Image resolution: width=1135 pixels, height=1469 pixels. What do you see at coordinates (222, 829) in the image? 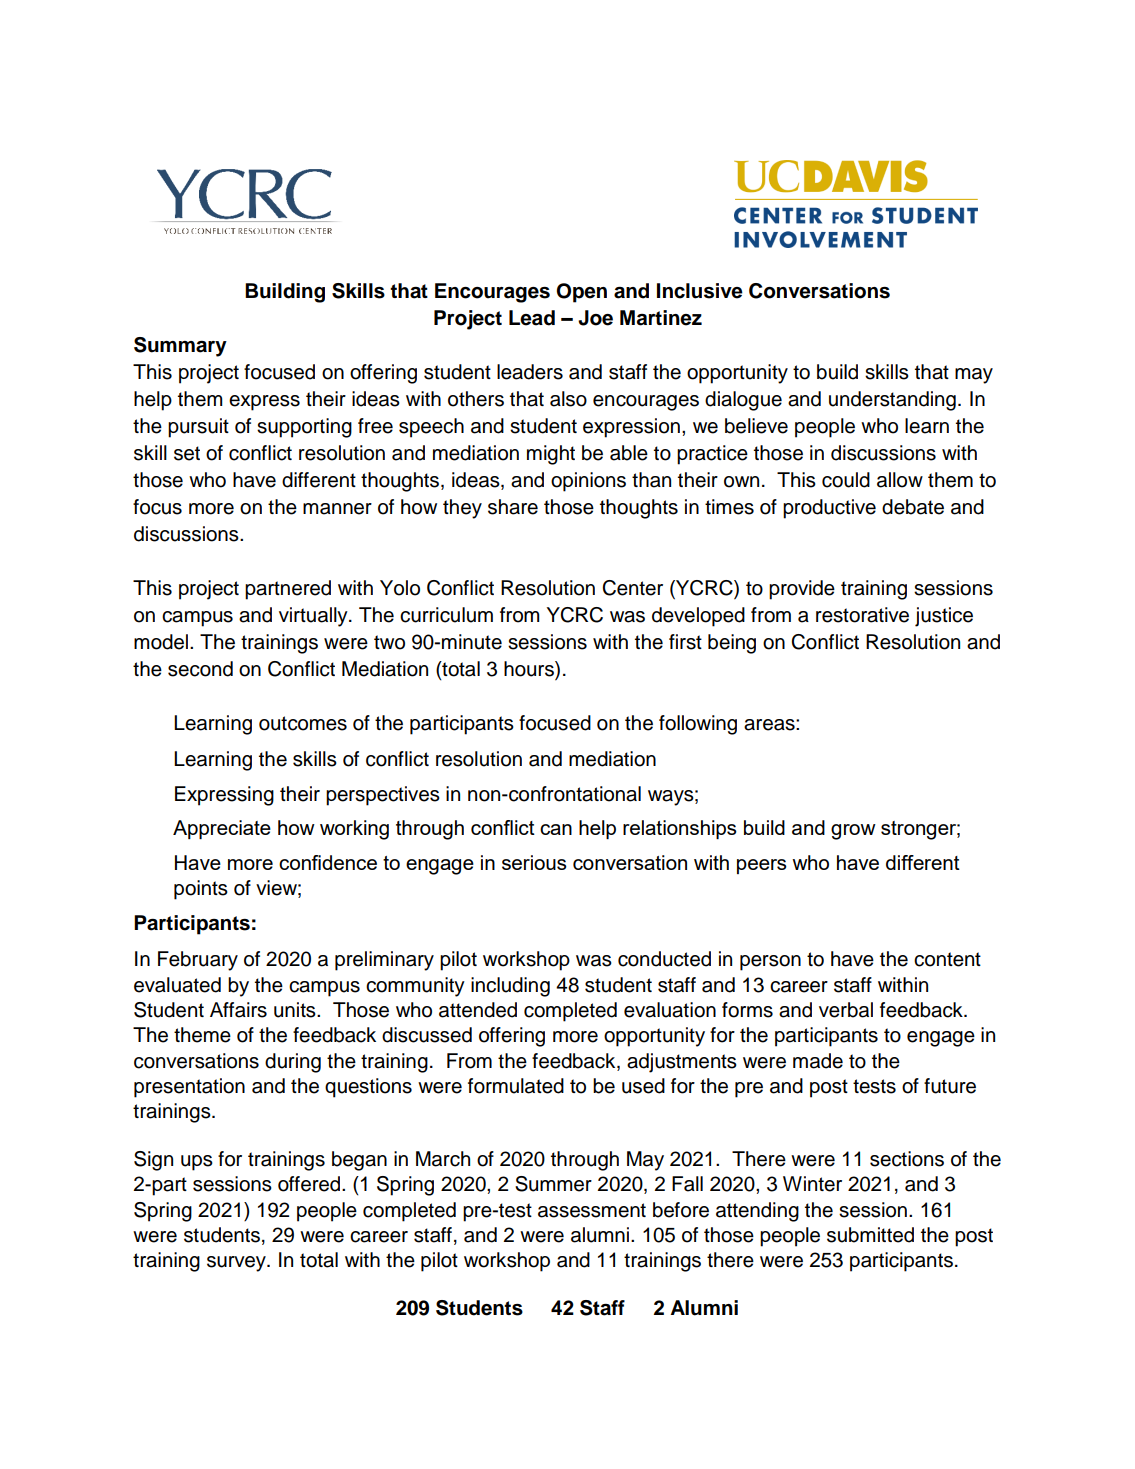
I see `Appreciate` at bounding box center [222, 829].
